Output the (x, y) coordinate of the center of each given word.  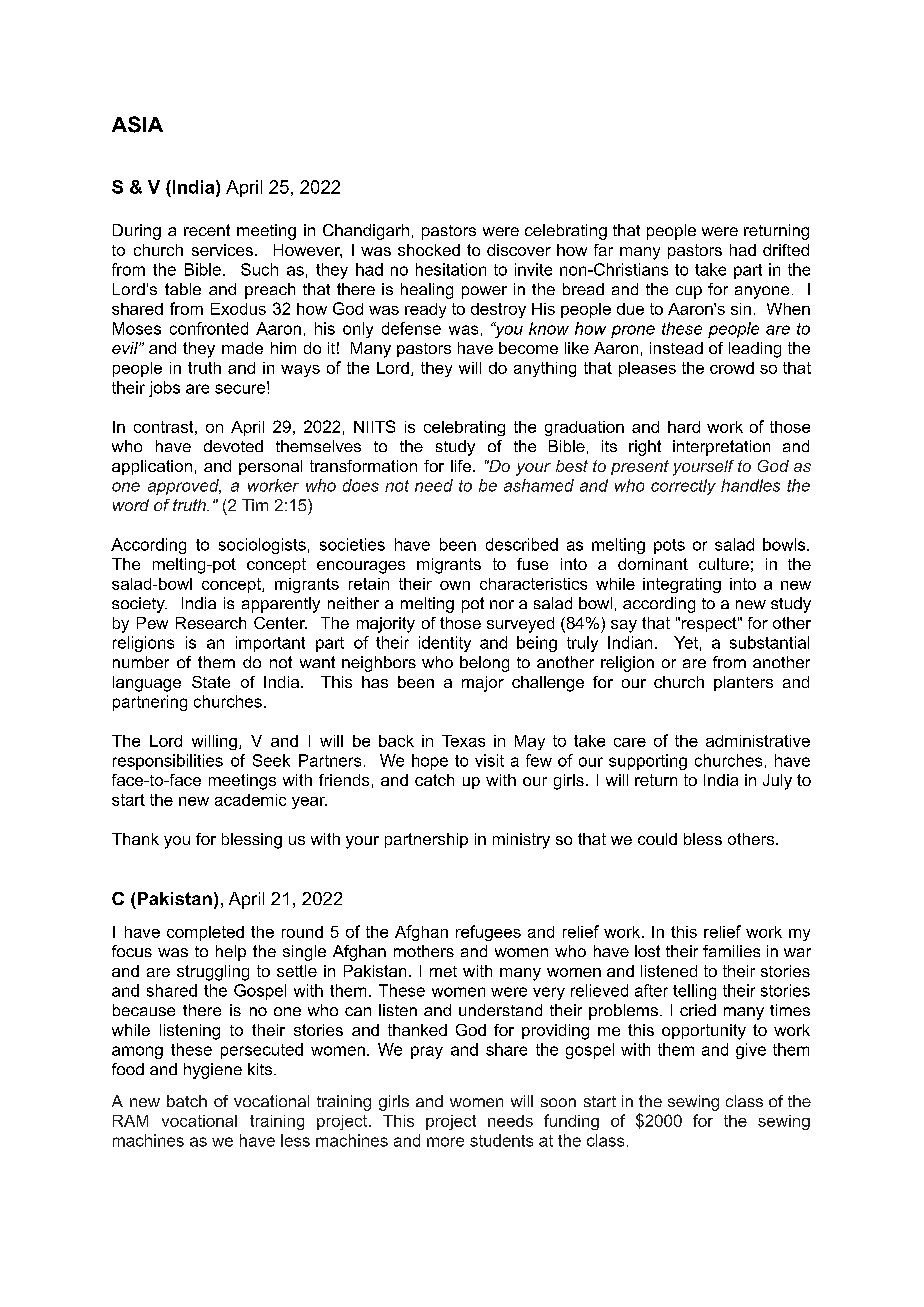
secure (241, 388)
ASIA (137, 124)
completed (205, 933)
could (657, 839)
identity (445, 644)
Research (211, 623)
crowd (732, 368)
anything (545, 369)
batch (187, 1101)
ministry (521, 841)
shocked (429, 250)
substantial (769, 642)
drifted (786, 250)
